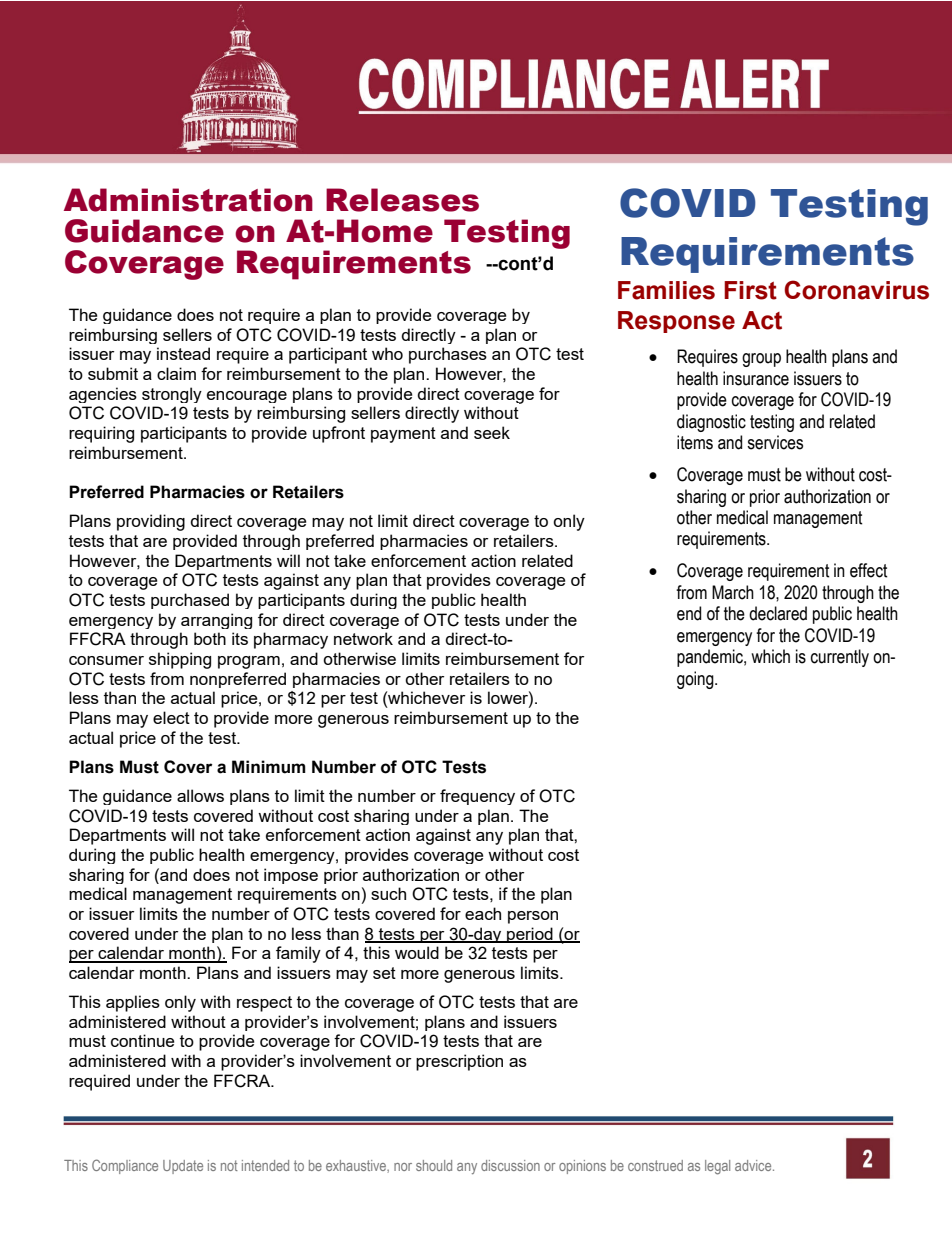 The width and height of the page is (952, 1233). Describe the element at coordinates (840, 658) in the page. I see `currently` at that location.
